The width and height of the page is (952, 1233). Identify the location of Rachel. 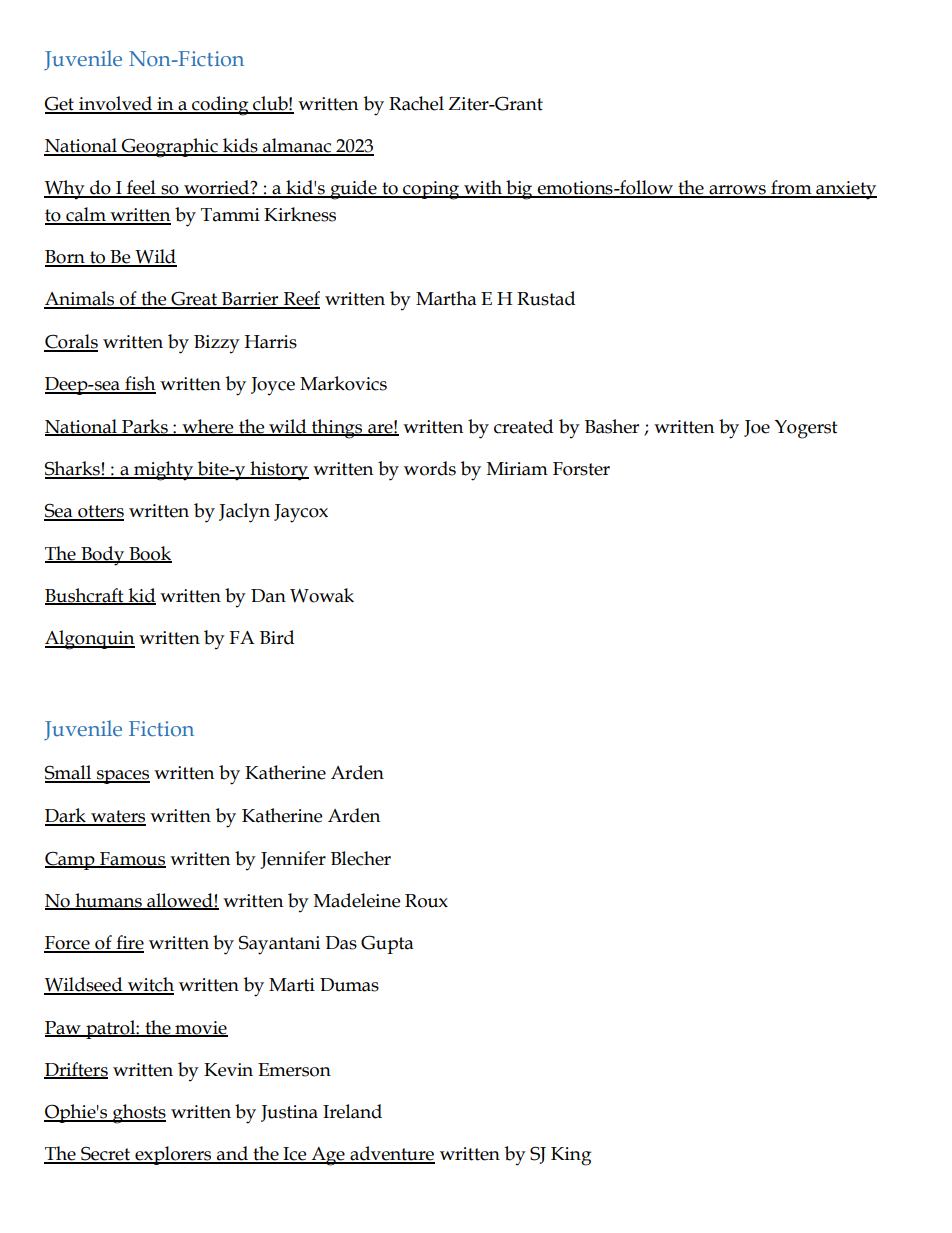
(416, 103).
